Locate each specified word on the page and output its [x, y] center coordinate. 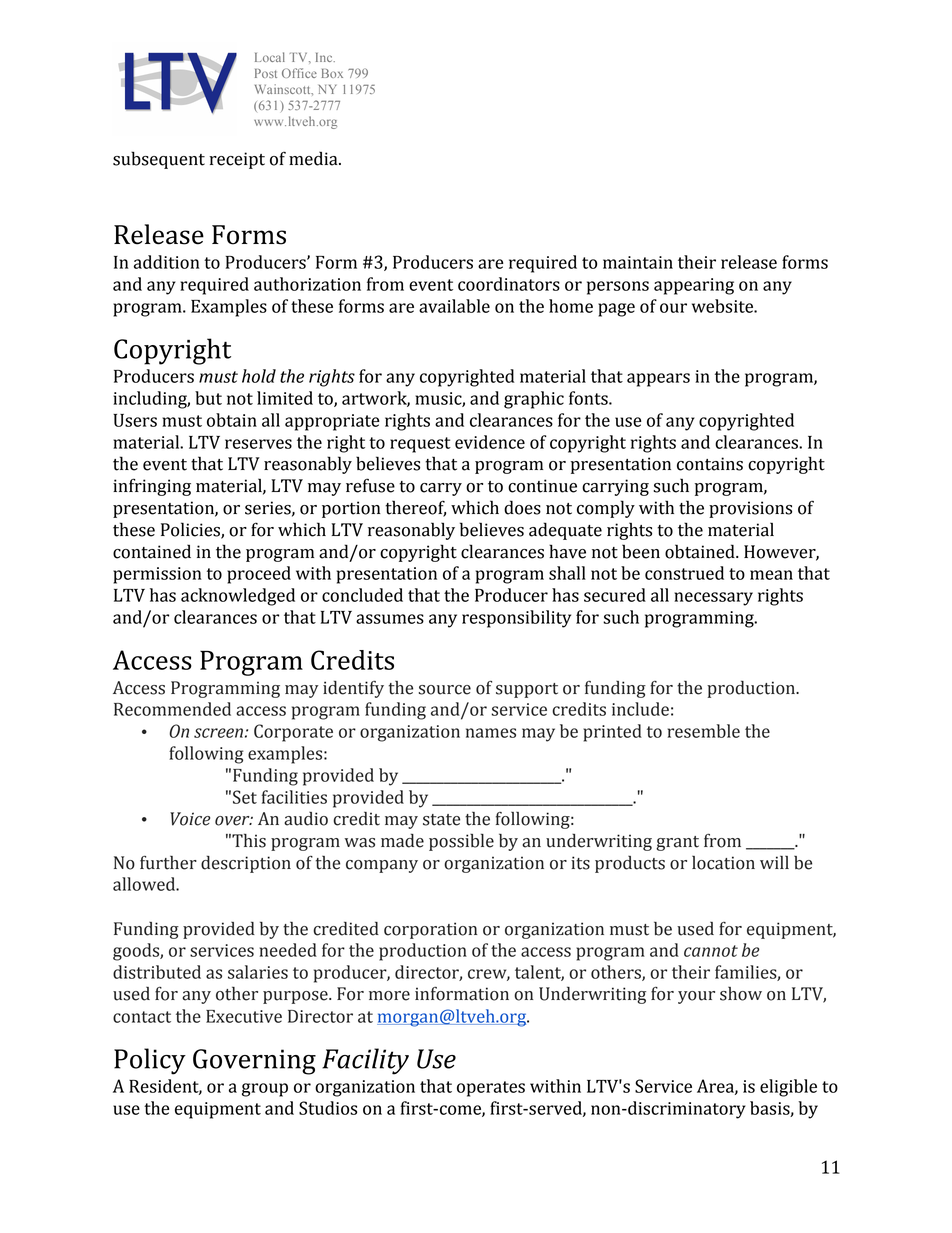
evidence [490, 442]
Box [332, 73]
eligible [788, 1088]
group [265, 1090]
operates [491, 1089]
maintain [638, 262]
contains [710, 464]
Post [266, 73]
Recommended [172, 709]
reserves [258, 444]
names [491, 733]
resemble [704, 731]
